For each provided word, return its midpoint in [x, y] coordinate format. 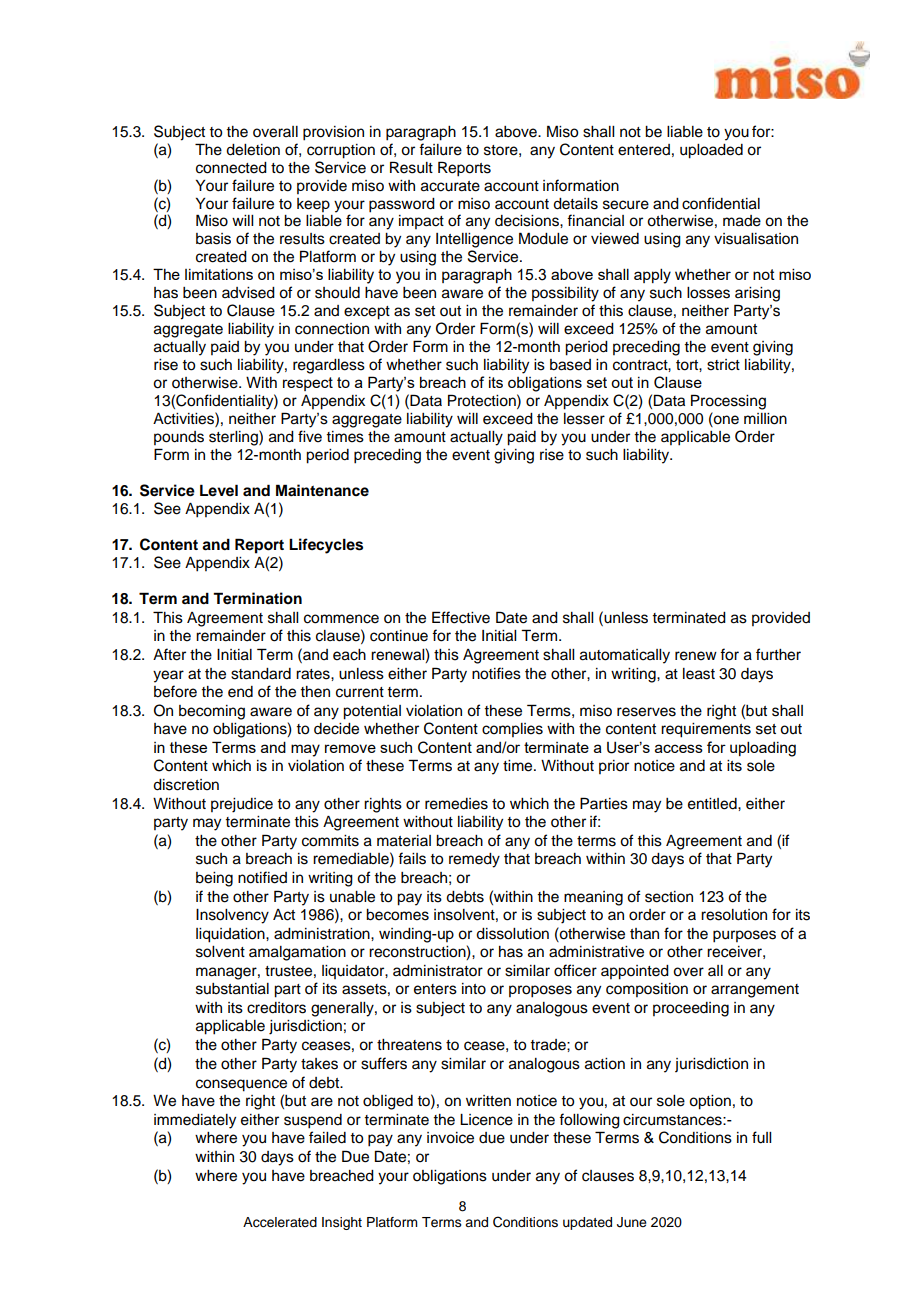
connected [231, 168]
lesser [584, 419]
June [632, 1222]
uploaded [711, 151]
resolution [734, 915]
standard [261, 674]
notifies [496, 673]
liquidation [231, 935]
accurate [450, 186]
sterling [234, 438]
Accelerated [280, 1222]
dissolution [512, 934]
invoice [450, 1138]
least [699, 674]
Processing [728, 402]
